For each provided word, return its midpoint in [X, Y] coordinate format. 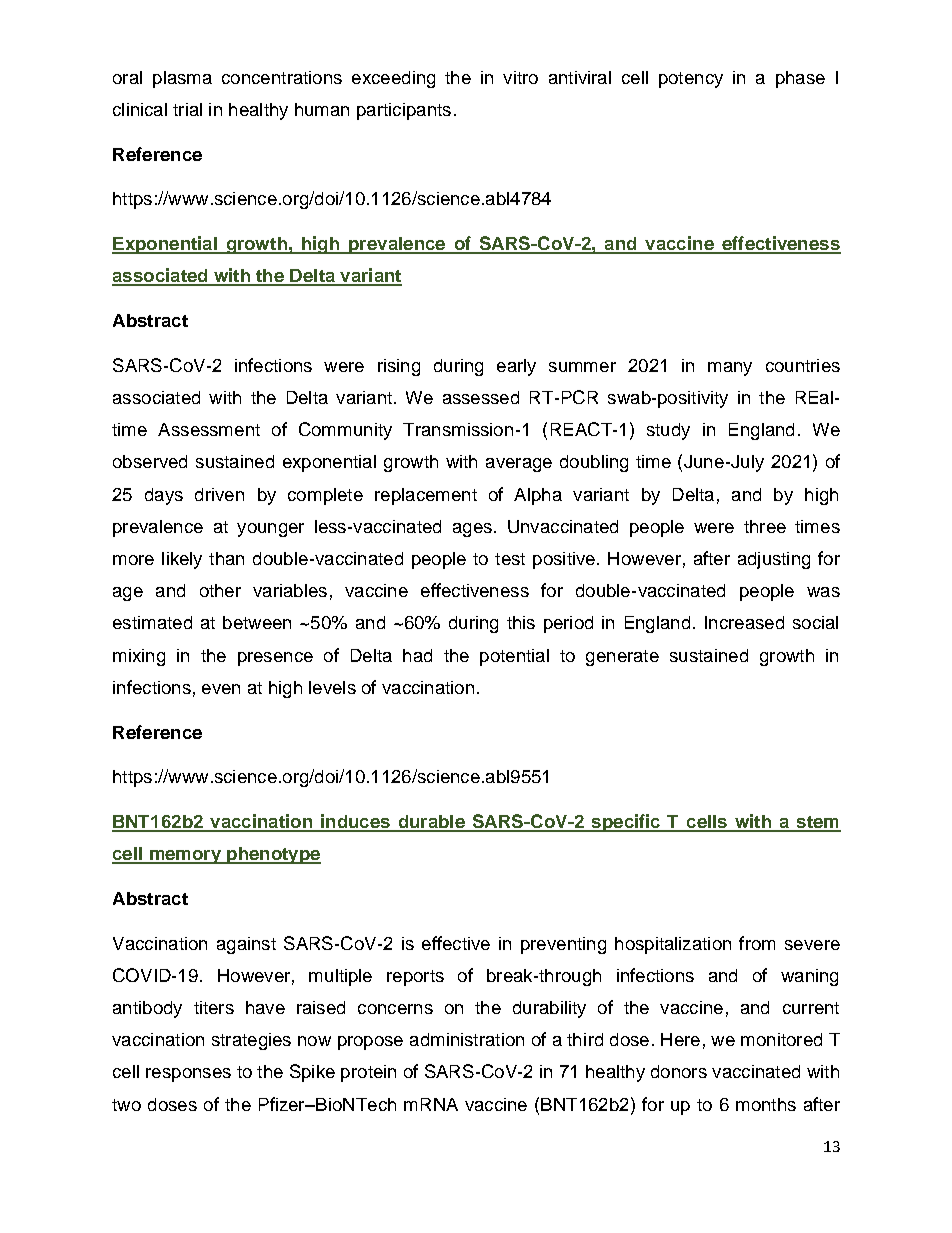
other [220, 590]
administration [467, 1039]
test [510, 559]
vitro [520, 77]
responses [188, 1075]
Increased [744, 622]
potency [691, 80]
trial [187, 109]
